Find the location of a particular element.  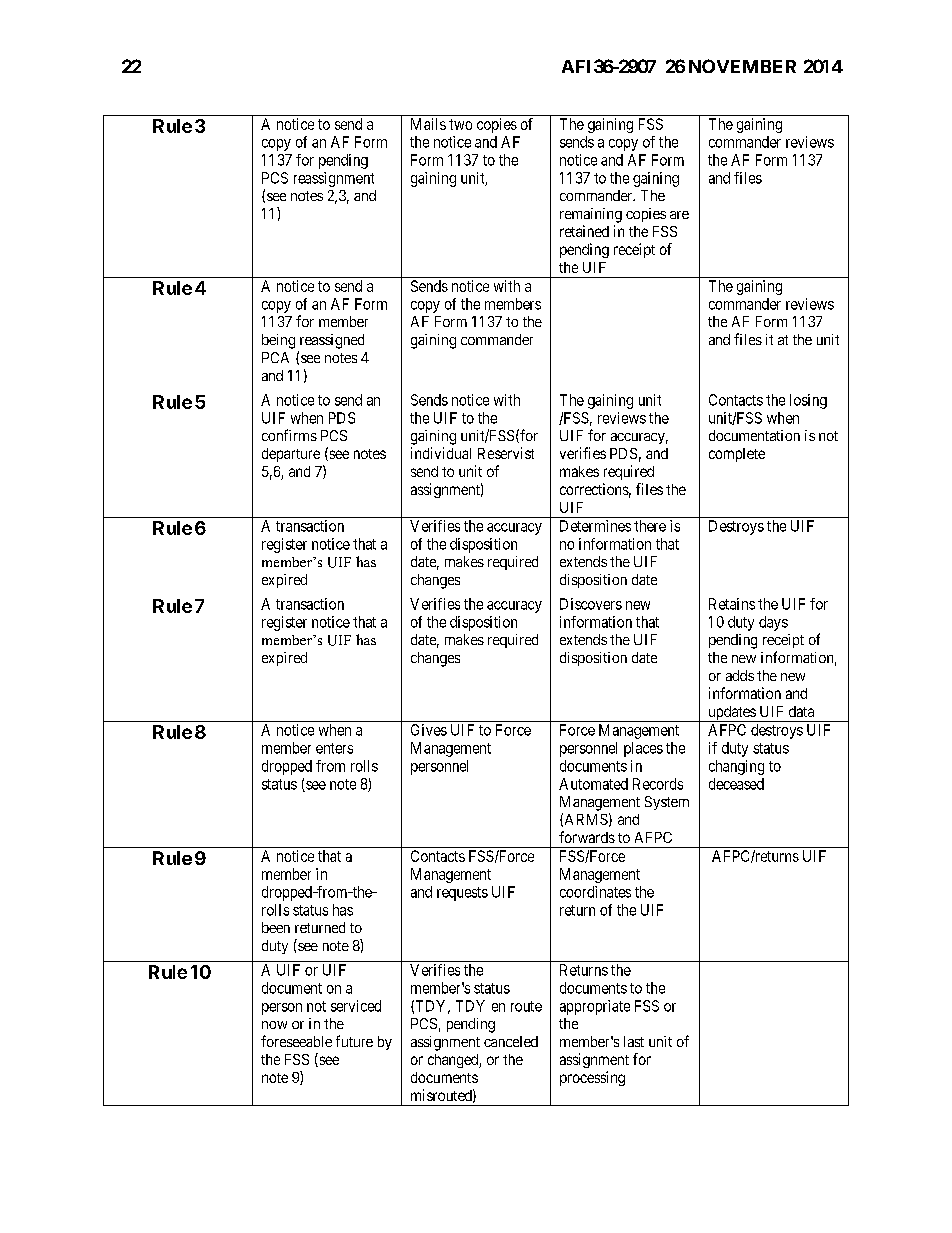

future is located at coordinates (354, 1041).
